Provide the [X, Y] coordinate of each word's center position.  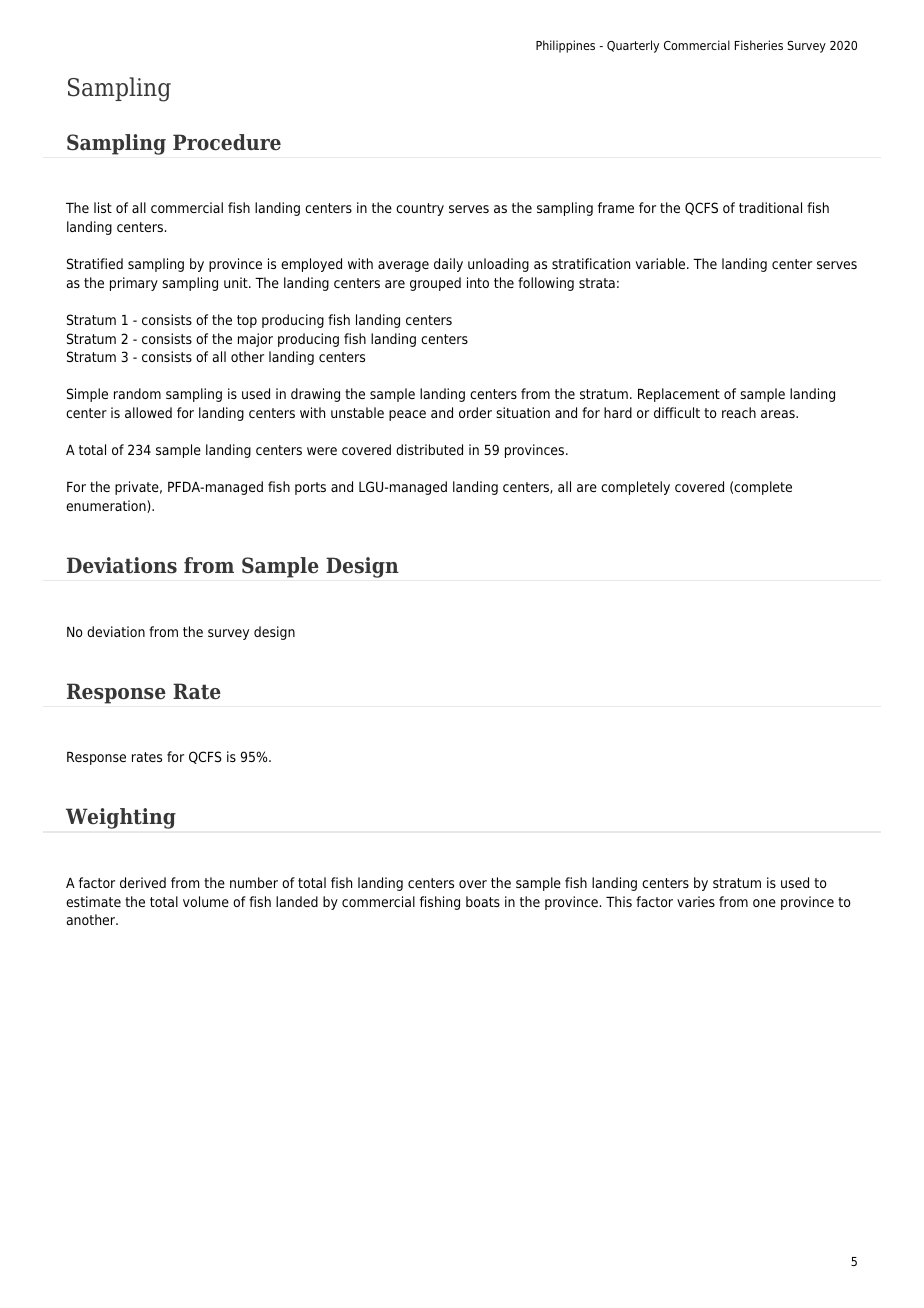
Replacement [679, 395]
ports [310, 488]
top [247, 321]
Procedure [227, 142]
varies [696, 901]
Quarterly [633, 46]
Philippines [565, 46]
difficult [677, 412]
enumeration [107, 506]
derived [143, 882]
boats [483, 901]
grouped [435, 284]
